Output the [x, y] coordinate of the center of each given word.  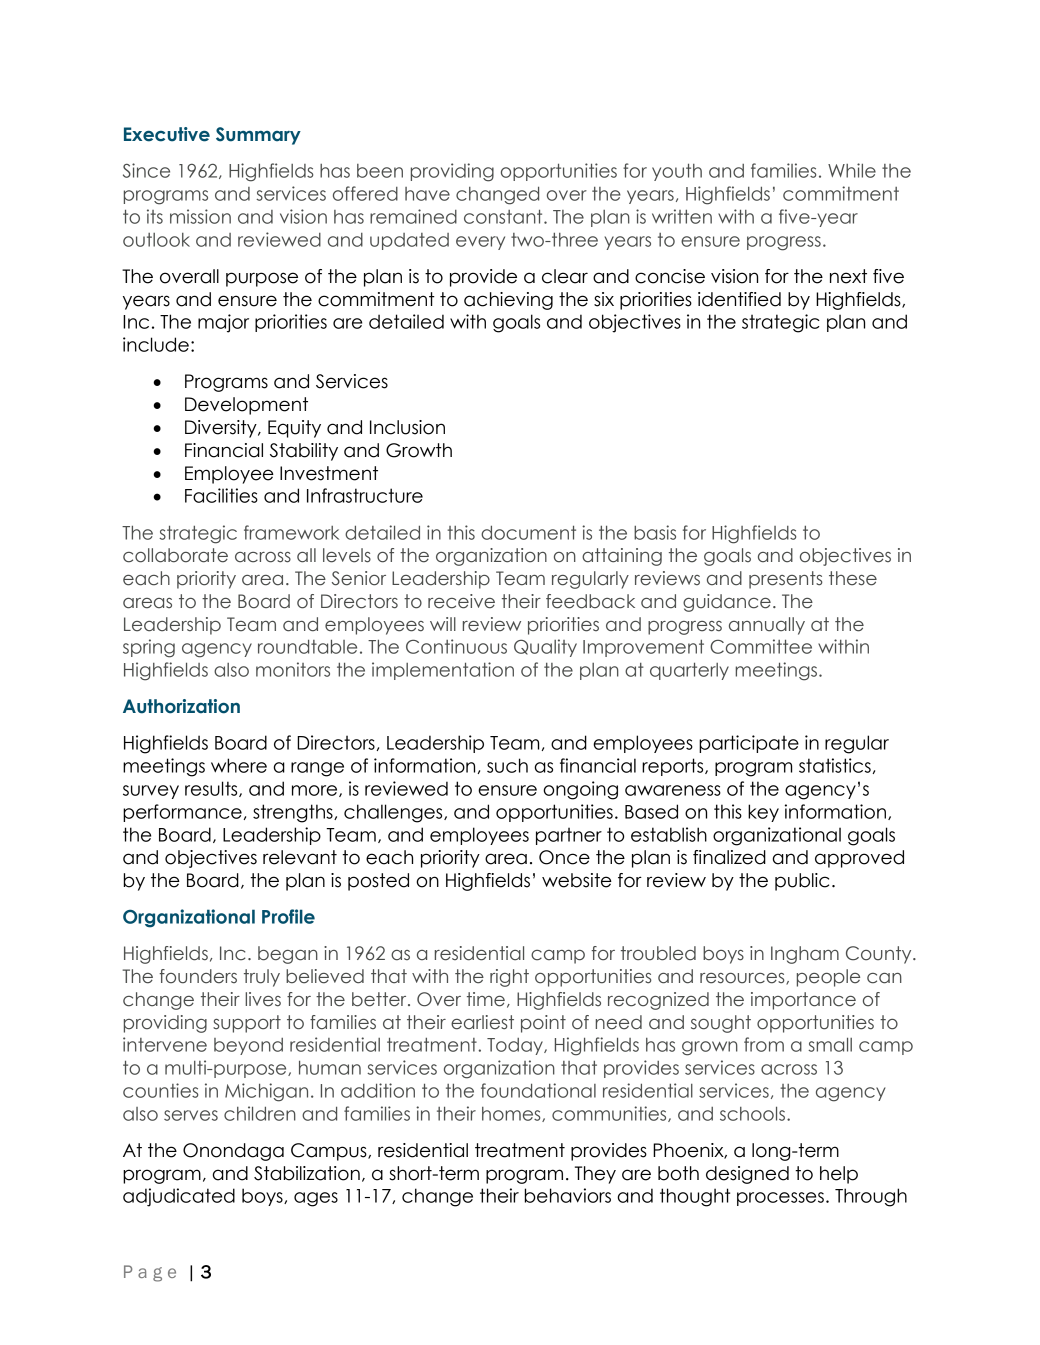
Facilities [221, 495]
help [839, 1175]
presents [786, 580]
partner [569, 836]
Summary [258, 136]
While [852, 170]
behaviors [568, 1195]
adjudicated [179, 1197]
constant [504, 216]
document [528, 532]
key [763, 813]
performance [182, 813]
